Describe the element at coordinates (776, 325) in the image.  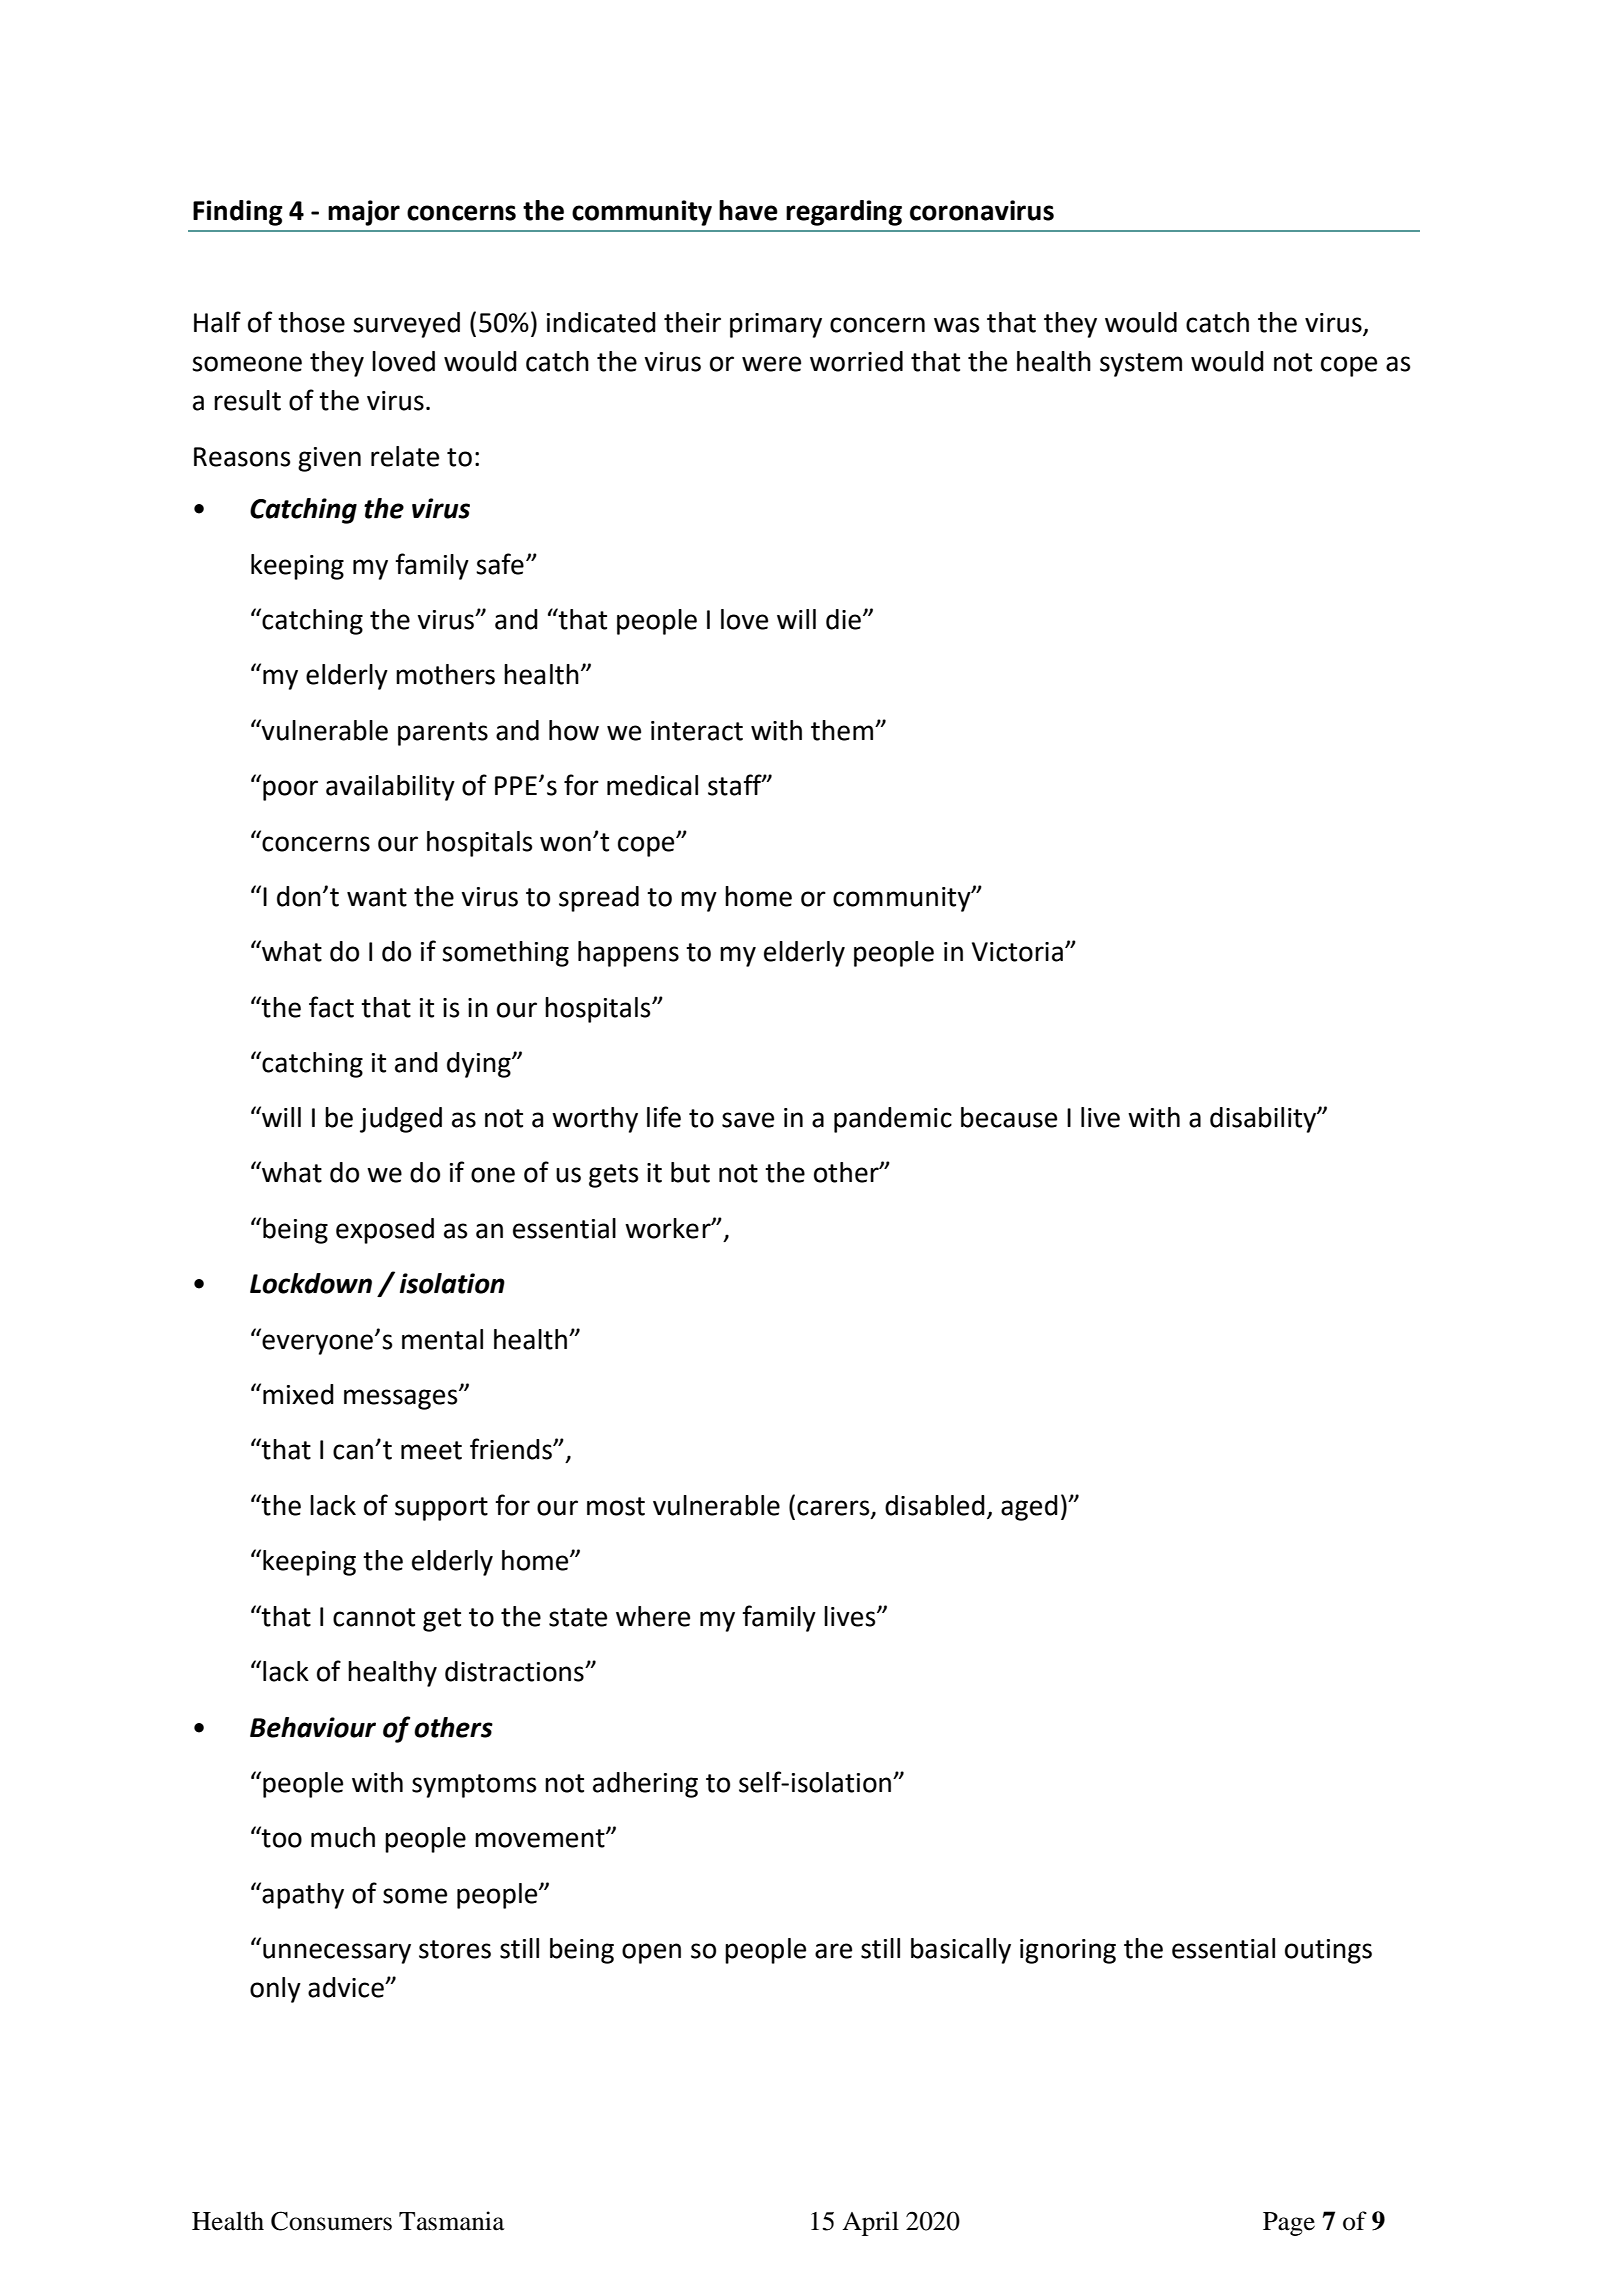
I see `primary` at that location.
